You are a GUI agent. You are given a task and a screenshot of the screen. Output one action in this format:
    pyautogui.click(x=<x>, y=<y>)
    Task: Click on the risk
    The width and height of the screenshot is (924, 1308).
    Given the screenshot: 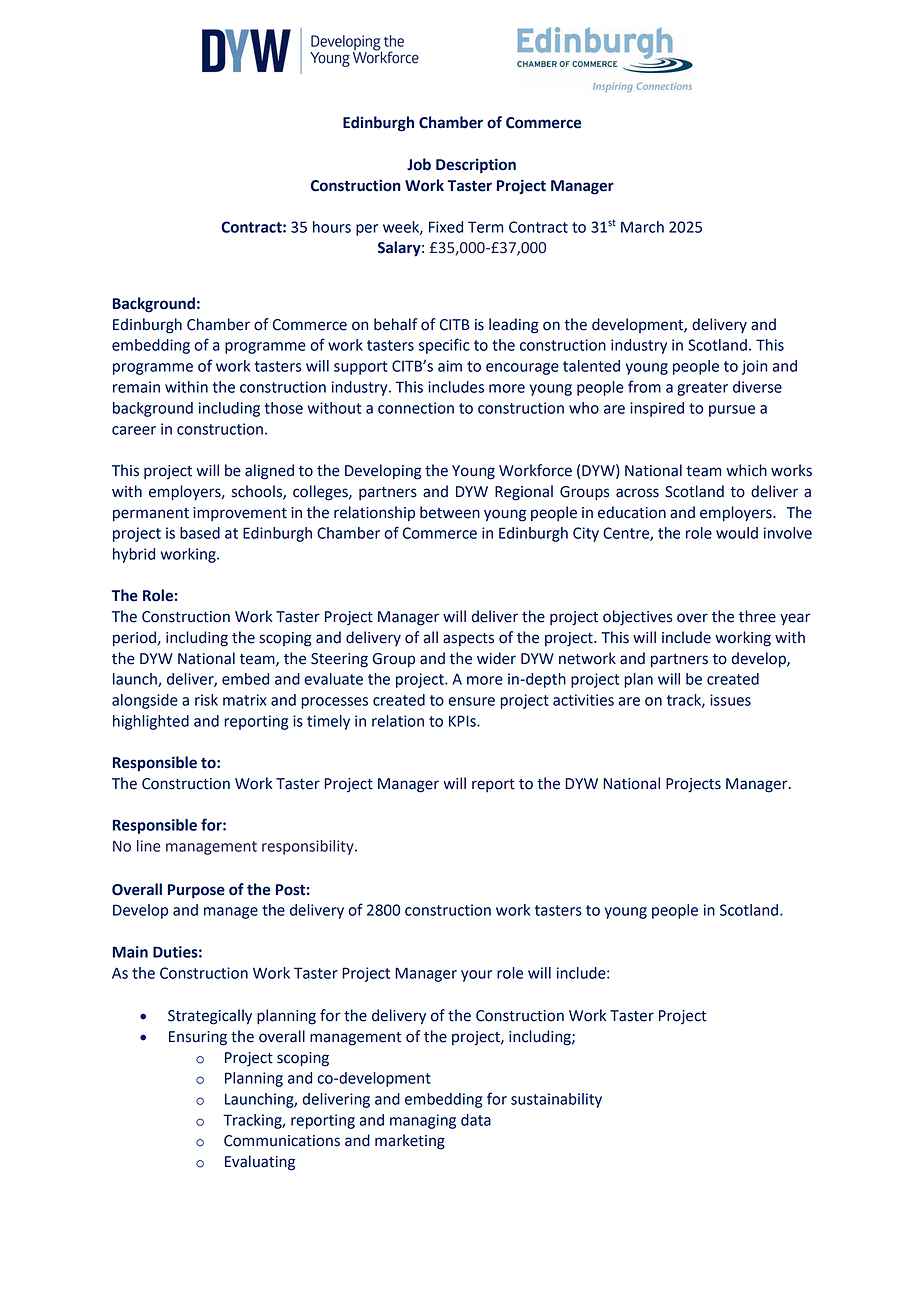 What is the action you would take?
    pyautogui.click(x=206, y=700)
